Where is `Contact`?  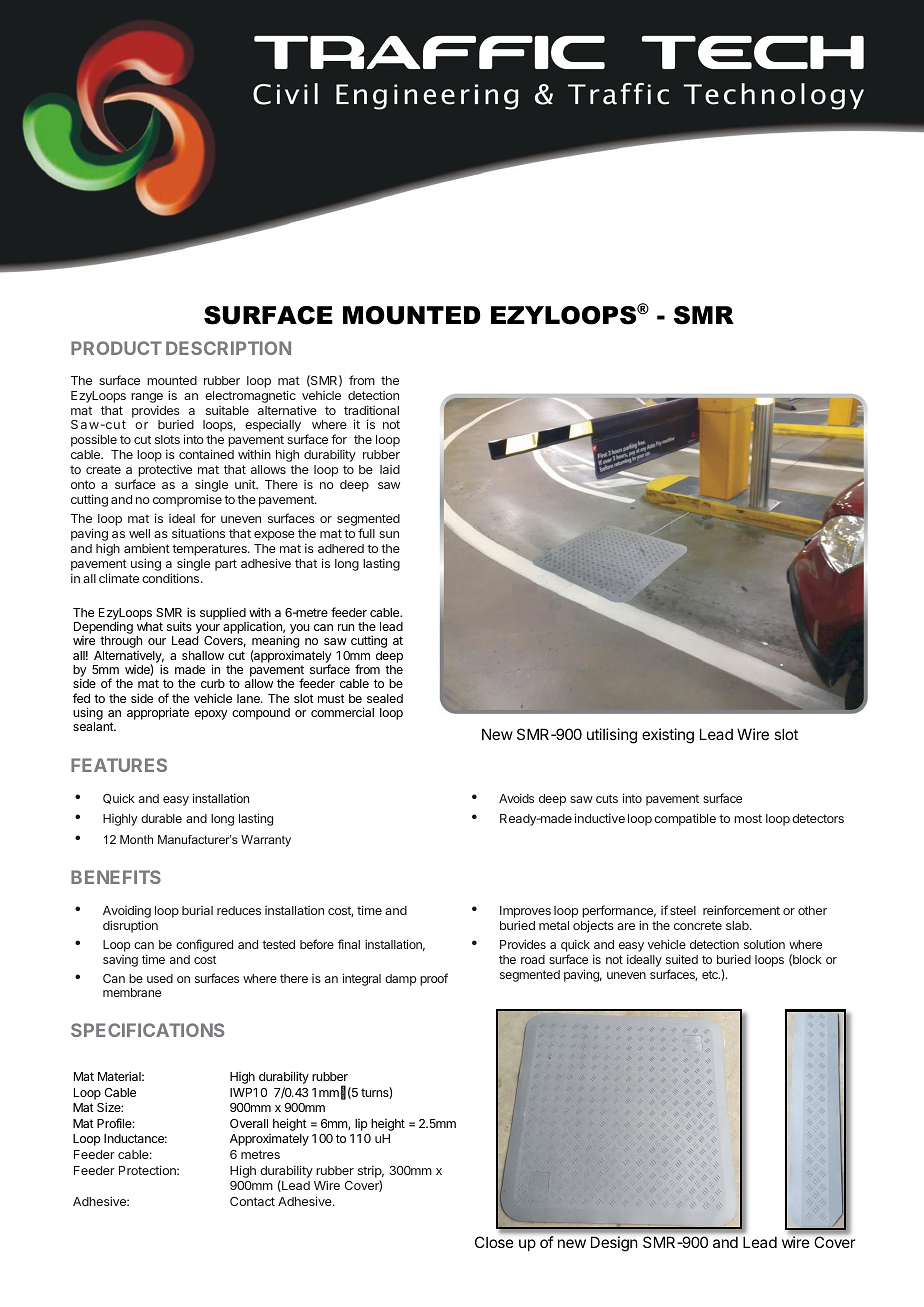 Contact is located at coordinates (252, 1201).
